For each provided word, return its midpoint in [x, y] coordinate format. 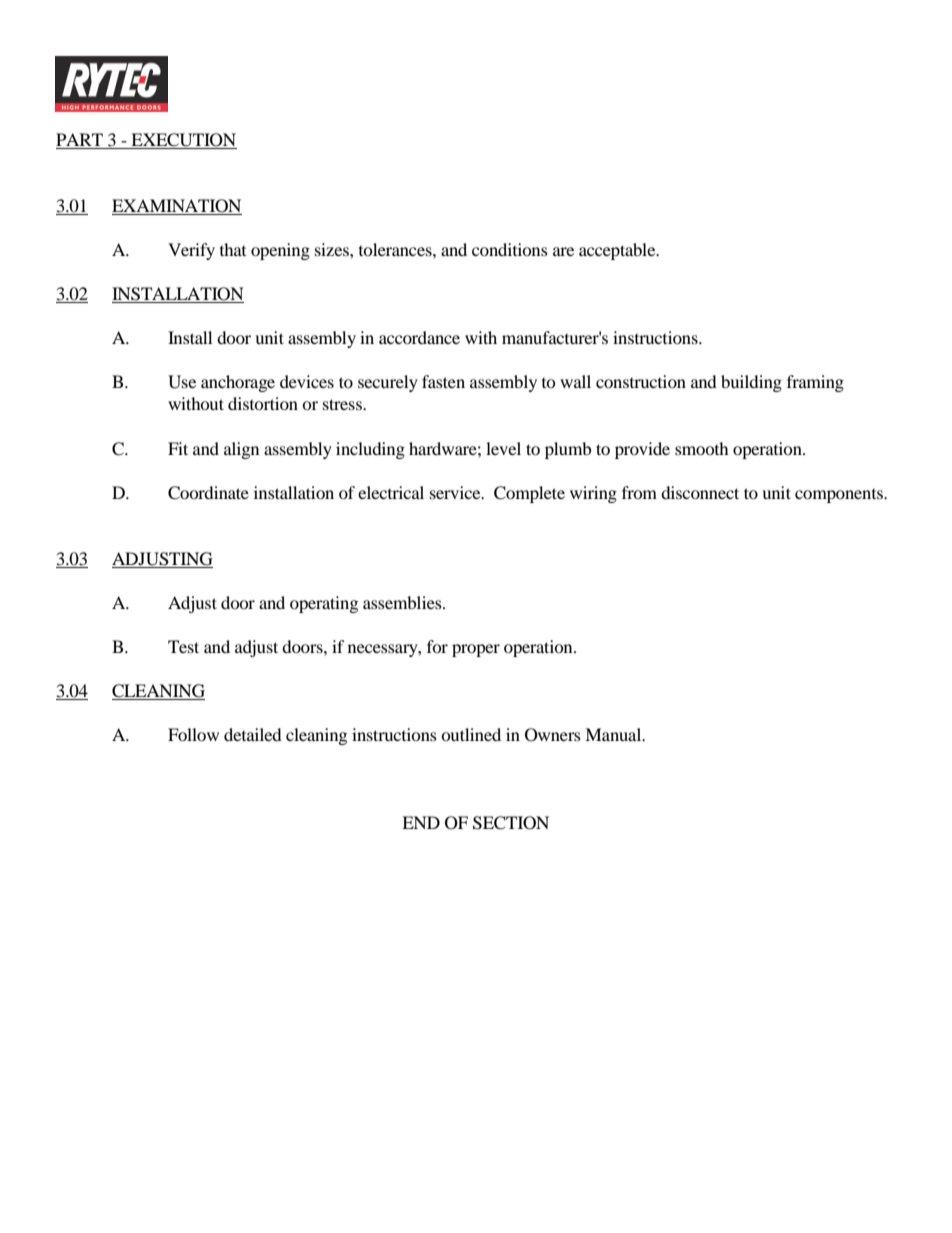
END [421, 822]
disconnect [700, 492]
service [456, 492]
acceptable [618, 251]
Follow [193, 734]
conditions [510, 249]
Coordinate [208, 493]
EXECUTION [183, 141]
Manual [614, 734]
